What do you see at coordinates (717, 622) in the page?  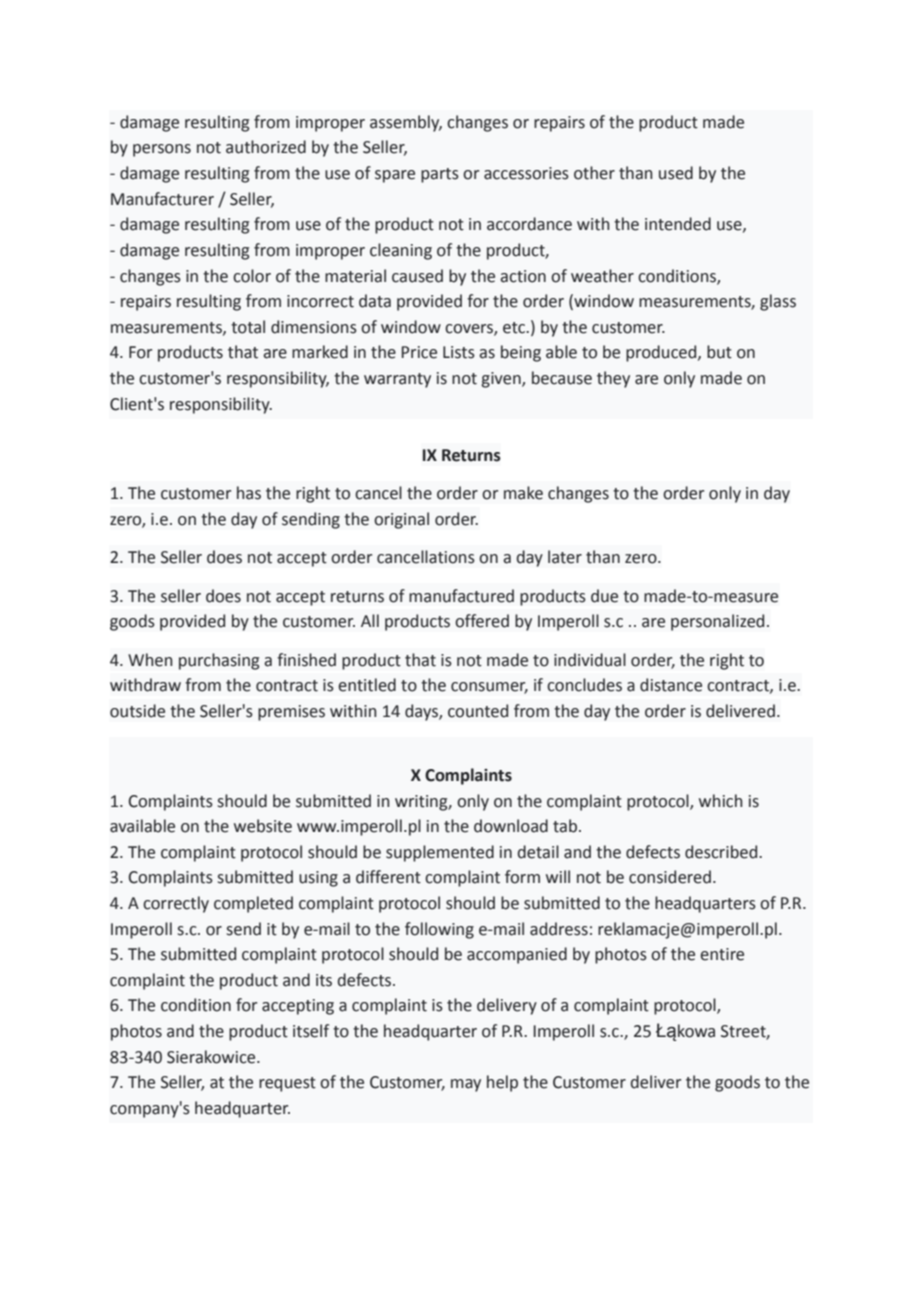 I see `personalized` at bounding box center [717, 622].
